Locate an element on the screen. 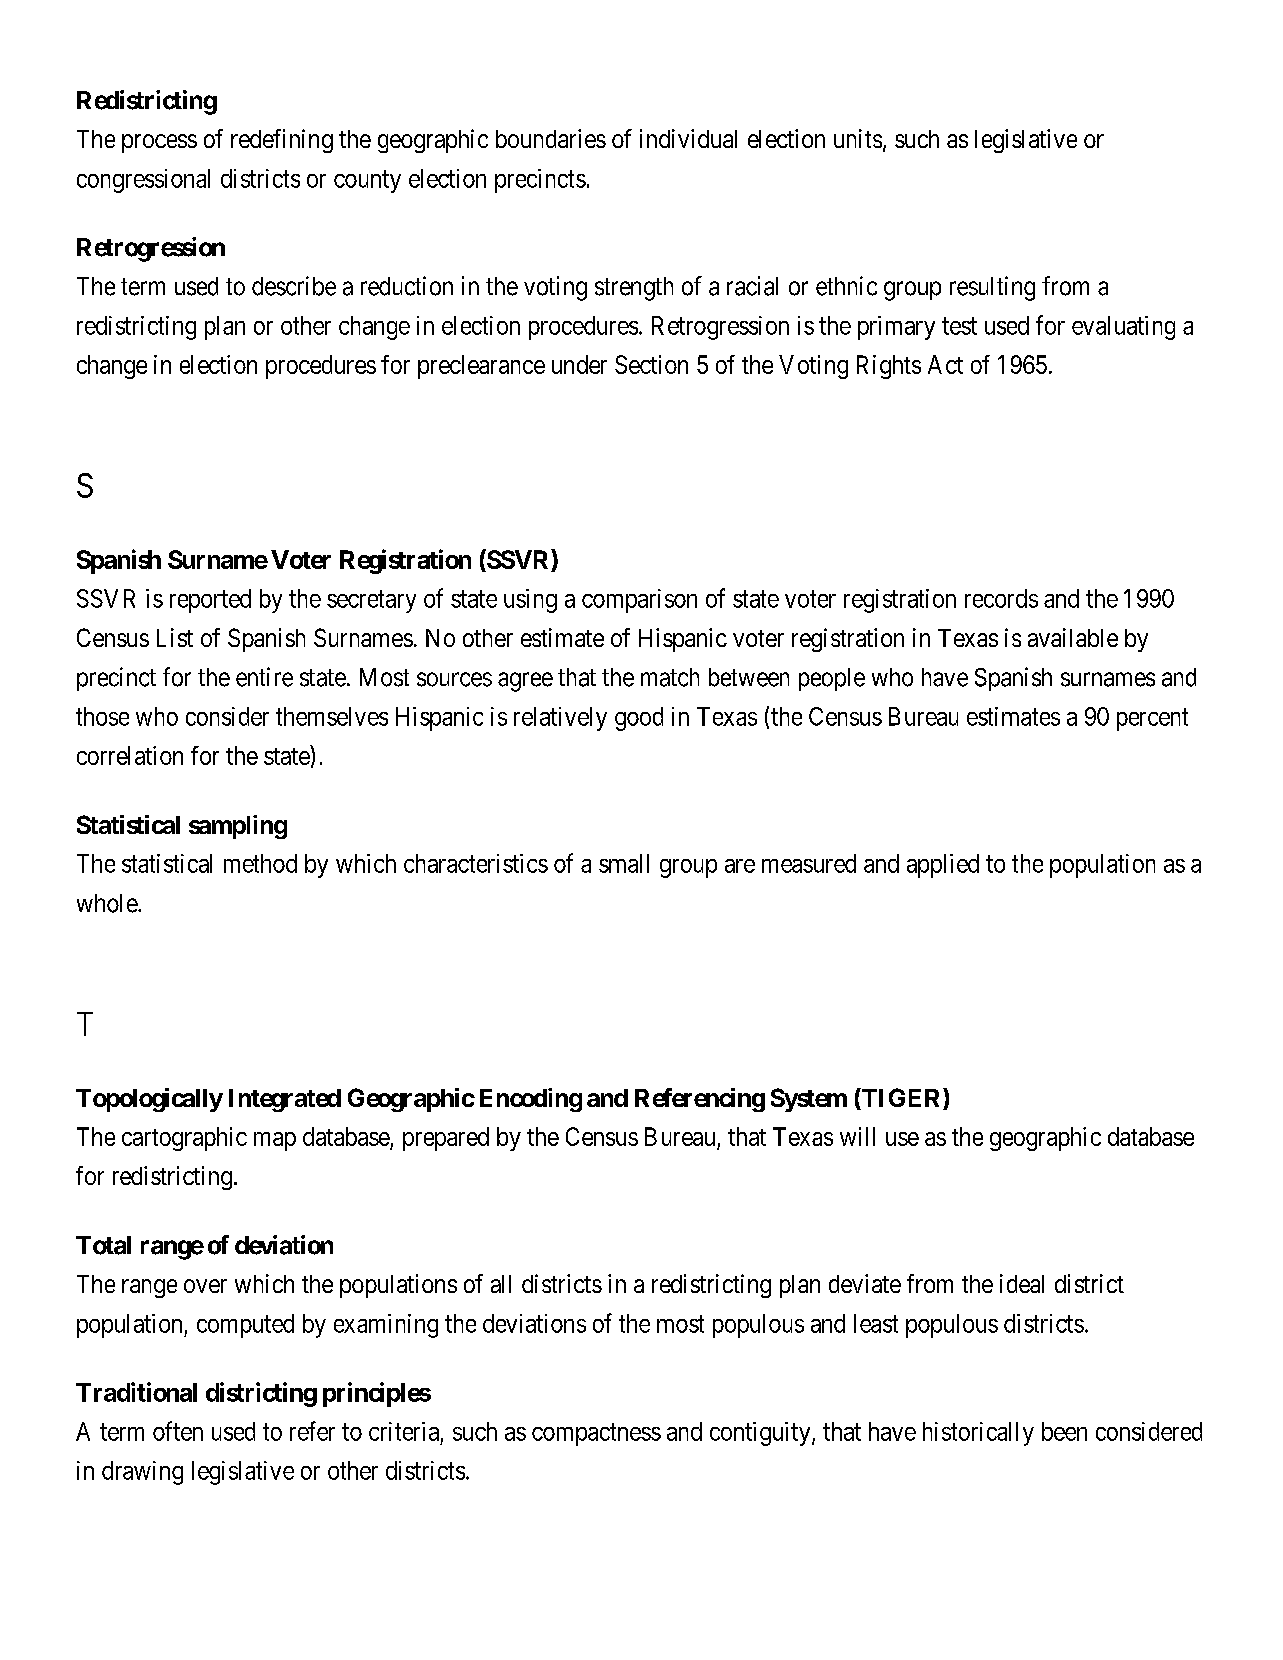  resulting is located at coordinates (992, 288).
